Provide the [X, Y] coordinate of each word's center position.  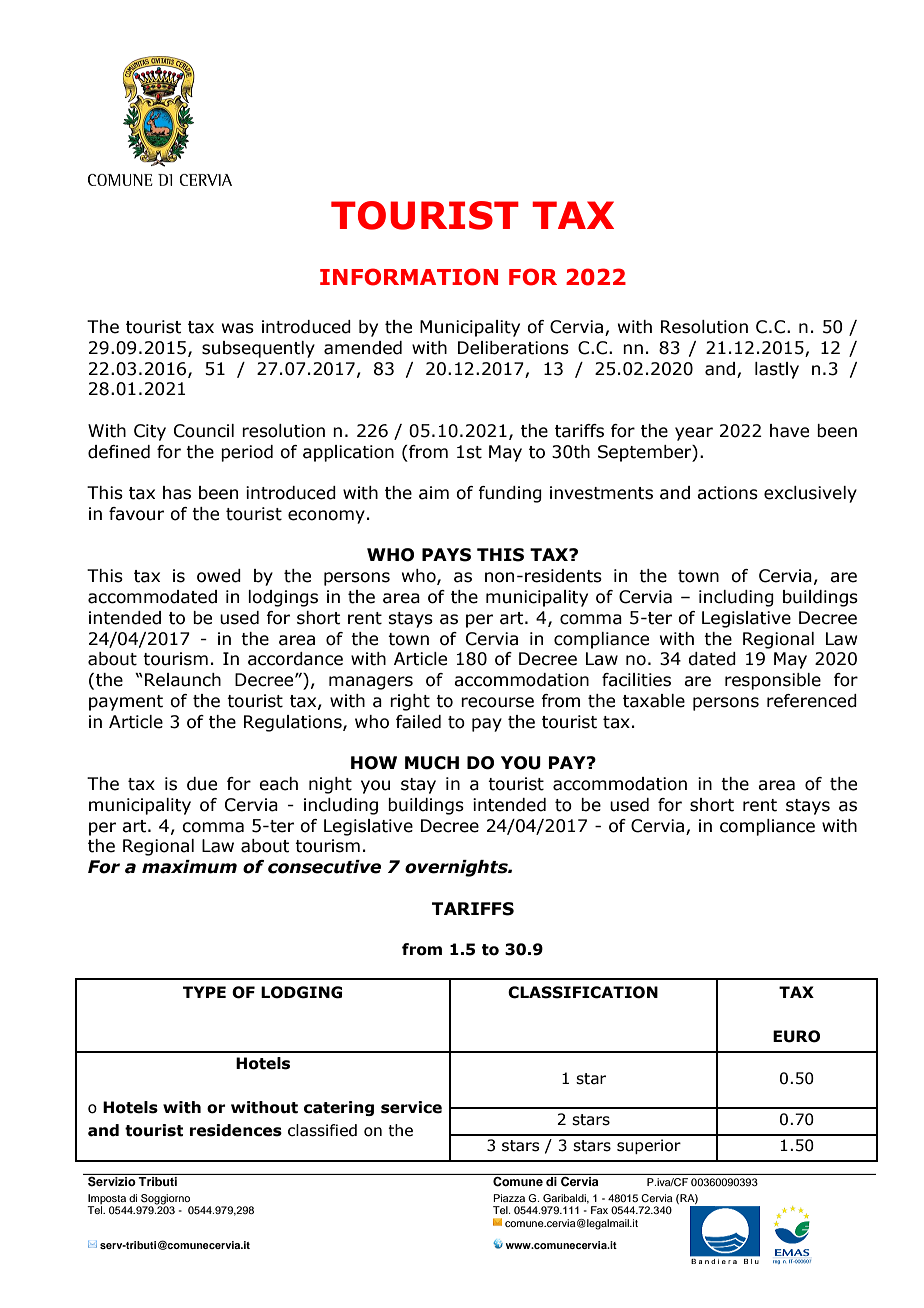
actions [727, 493]
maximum [189, 867]
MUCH [432, 763]
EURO [796, 1036]
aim [434, 493]
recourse [497, 702]
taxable [654, 701]
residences [236, 1130]
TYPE [204, 992]
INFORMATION [409, 277]
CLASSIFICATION [583, 992]
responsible [773, 681]
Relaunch [183, 680]
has [177, 493]
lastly [777, 370]
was [238, 328]
